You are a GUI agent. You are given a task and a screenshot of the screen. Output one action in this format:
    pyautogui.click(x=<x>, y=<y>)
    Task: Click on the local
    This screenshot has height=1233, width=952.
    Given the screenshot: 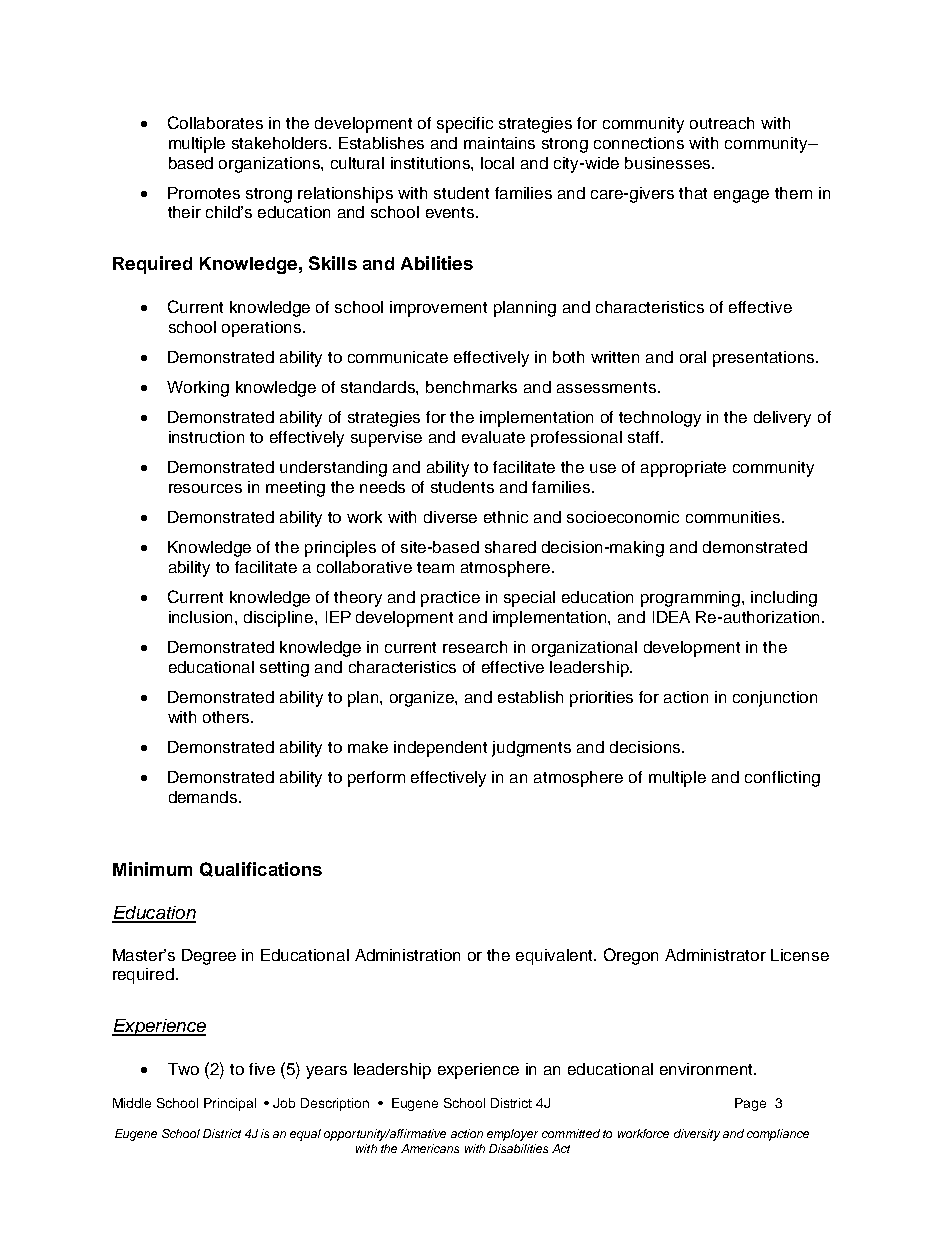 What is the action you would take?
    pyautogui.click(x=497, y=163)
